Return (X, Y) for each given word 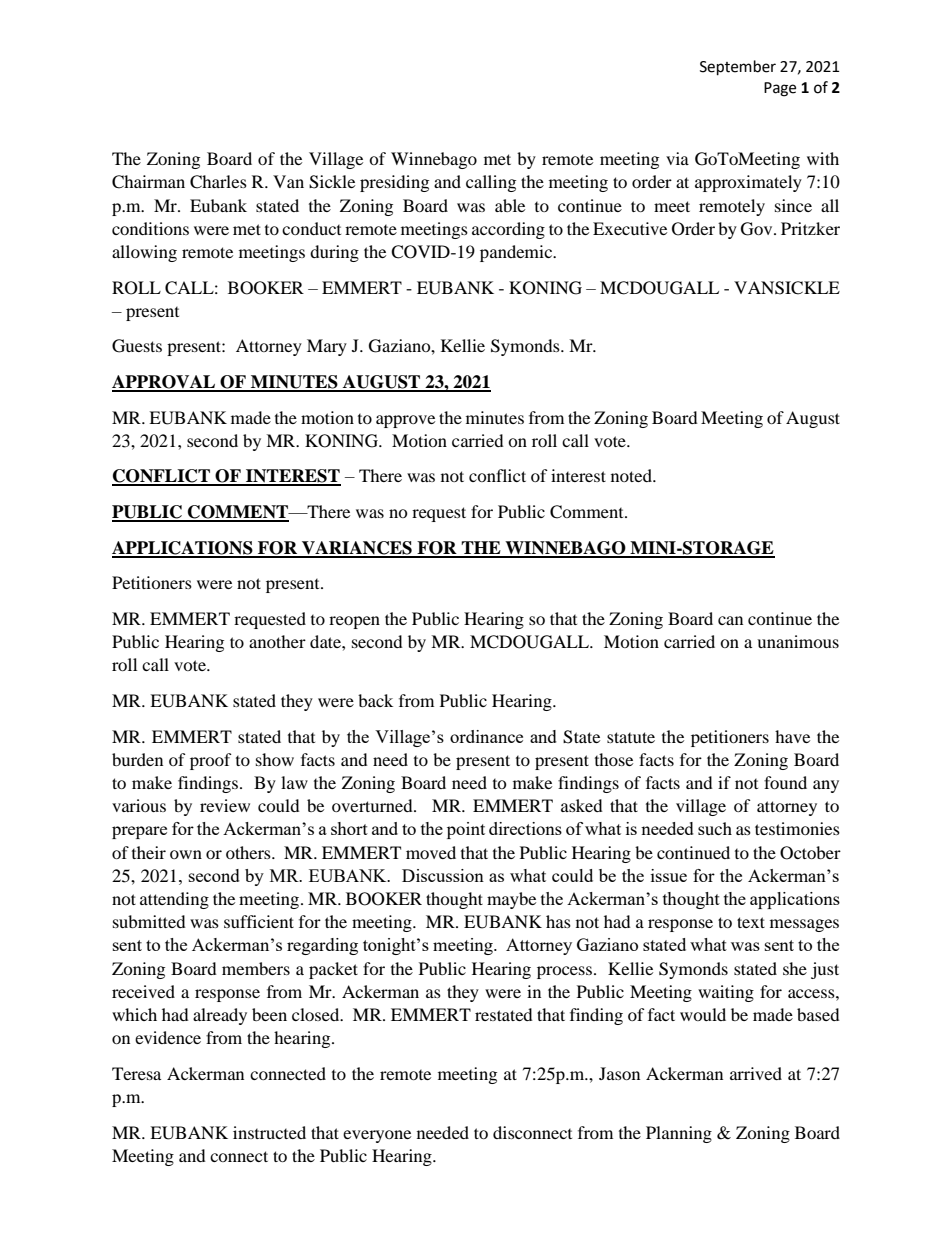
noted (632, 475)
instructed (269, 1132)
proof (211, 761)
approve (405, 421)
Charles (218, 182)
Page (780, 89)
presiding (394, 183)
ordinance (486, 736)
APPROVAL (165, 383)
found (785, 782)
